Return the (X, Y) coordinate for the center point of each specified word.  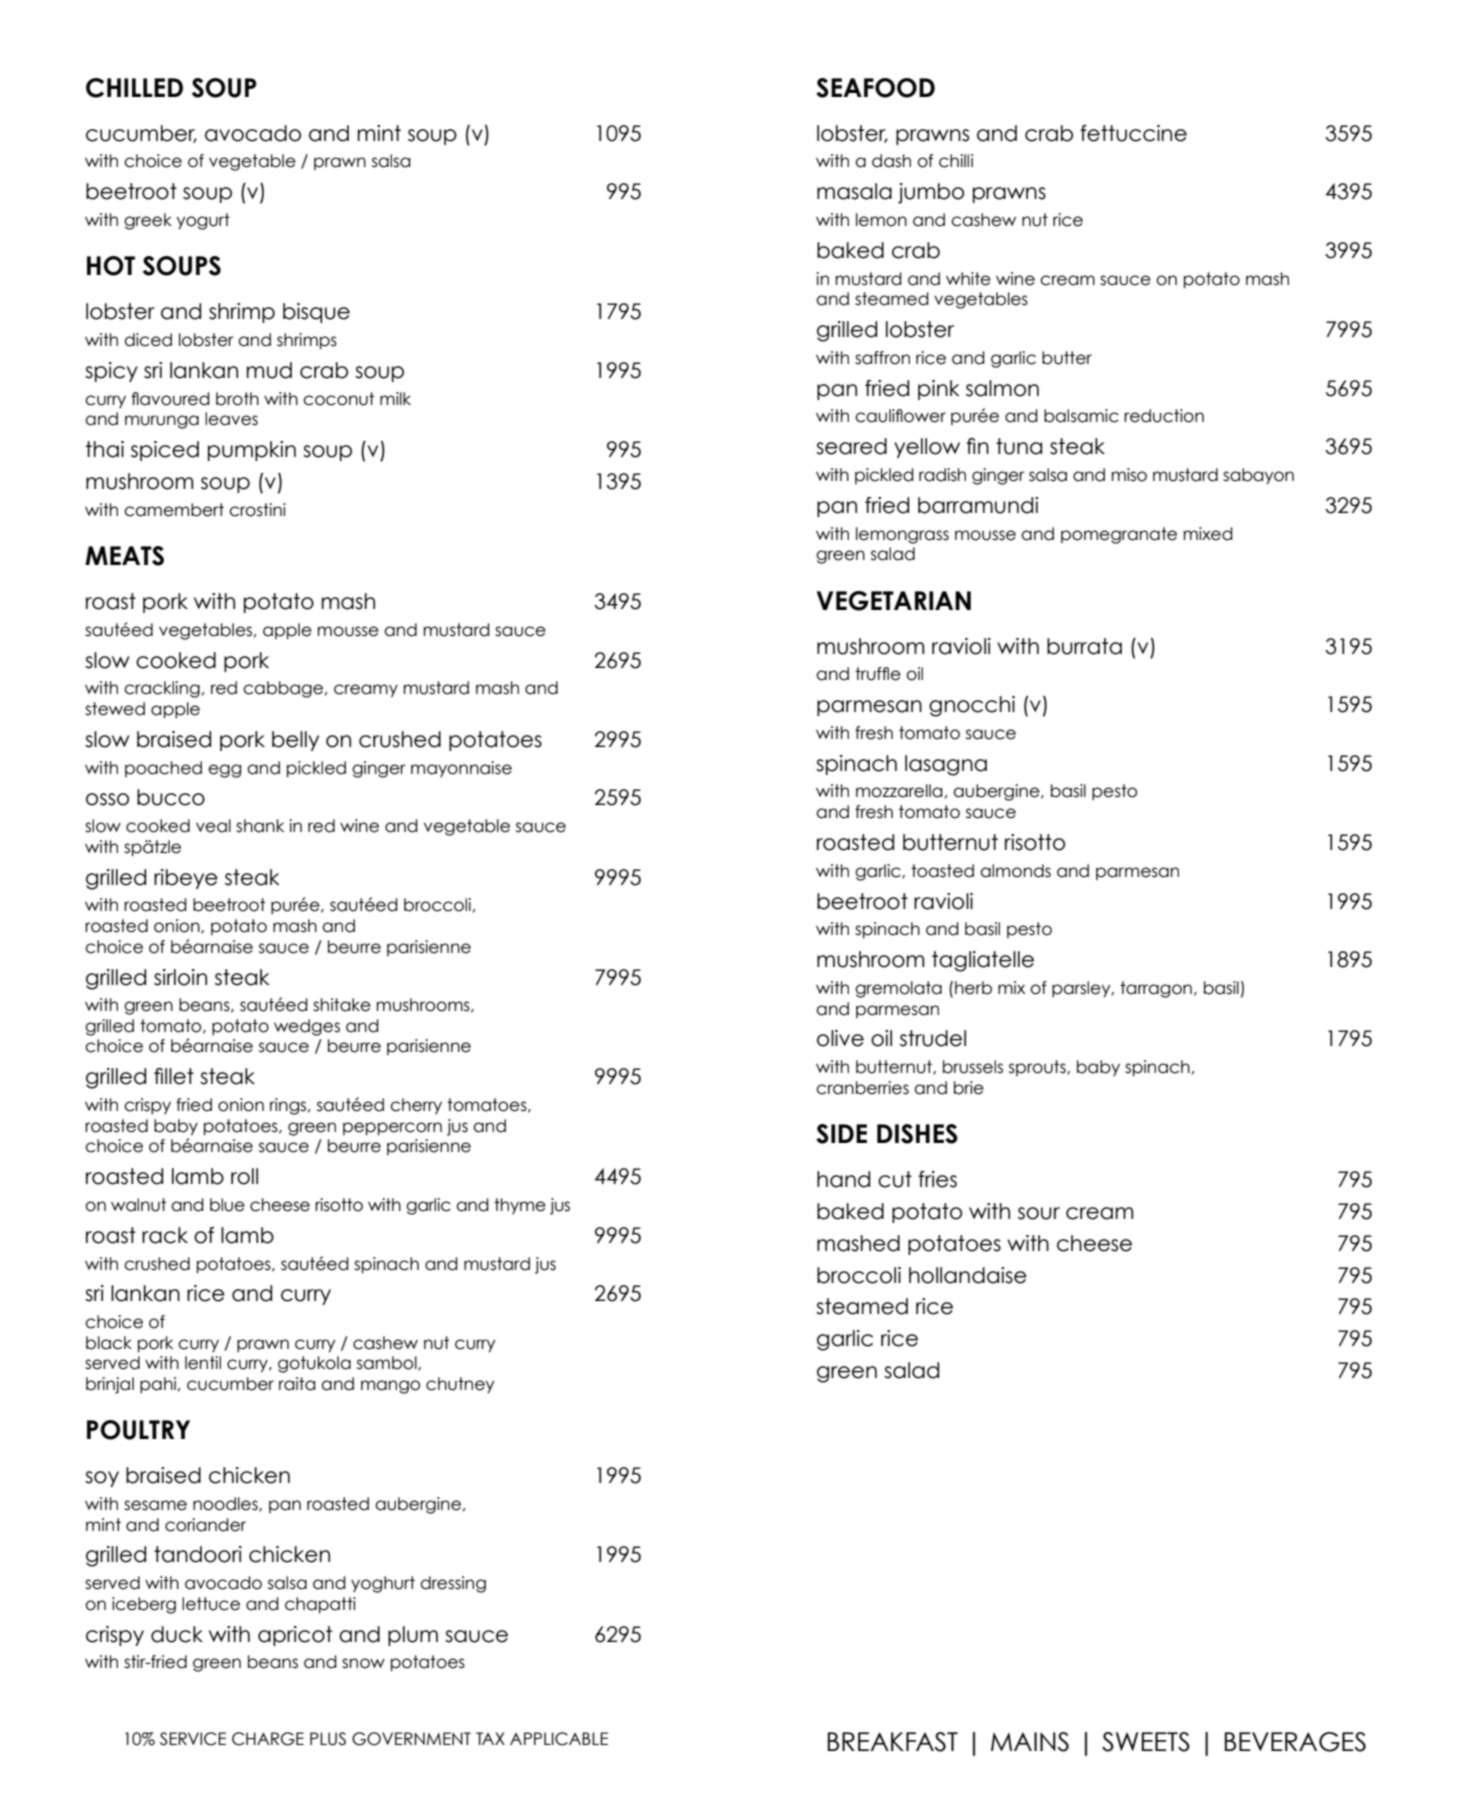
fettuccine (1133, 133)
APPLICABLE (559, 1739)
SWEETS (1146, 1742)
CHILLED (134, 88)
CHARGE (268, 1739)
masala (854, 191)
